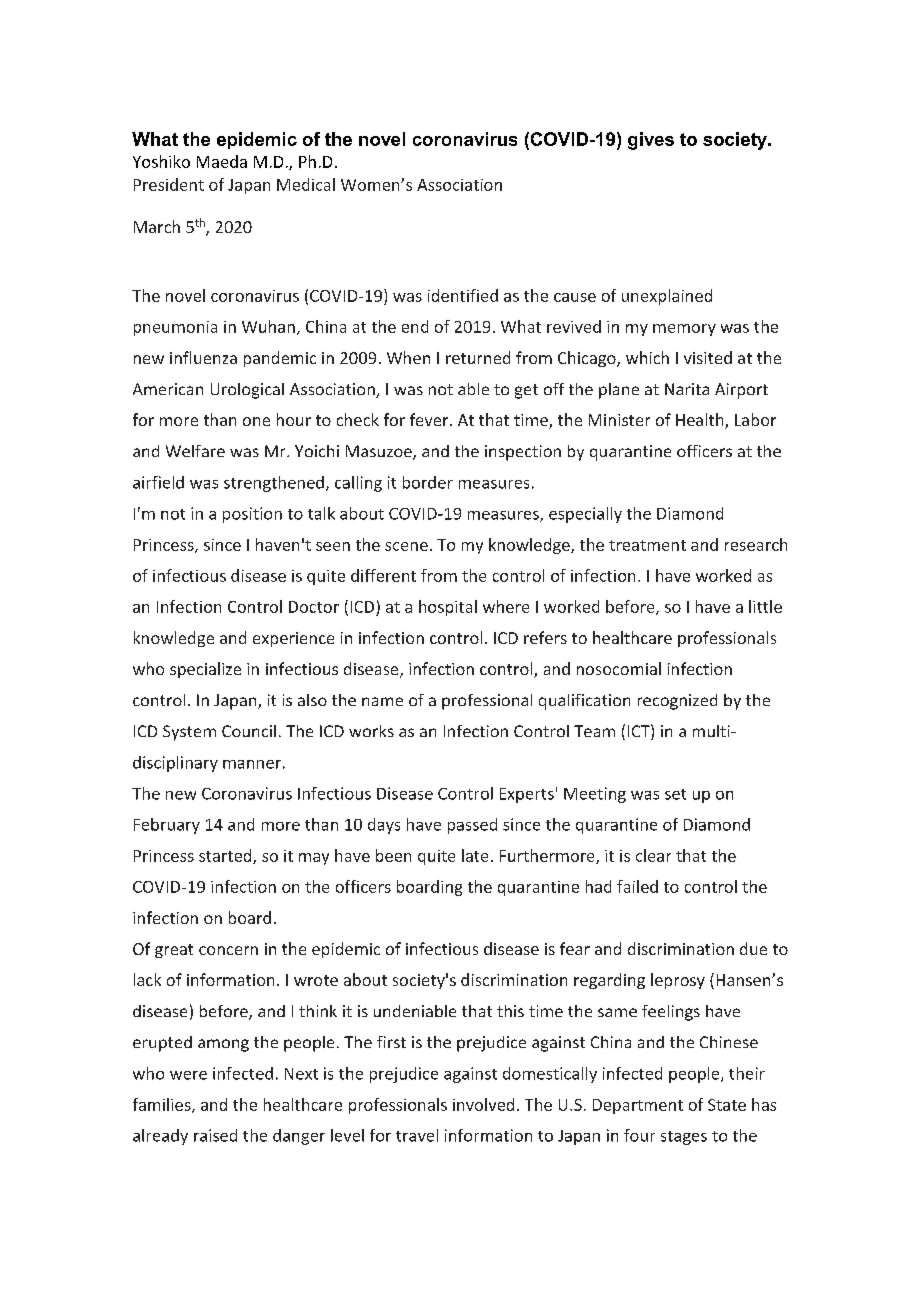 The width and height of the screenshot is (924, 1310). Describe the element at coordinates (448, 608) in the screenshot. I see `hospital` at that location.
